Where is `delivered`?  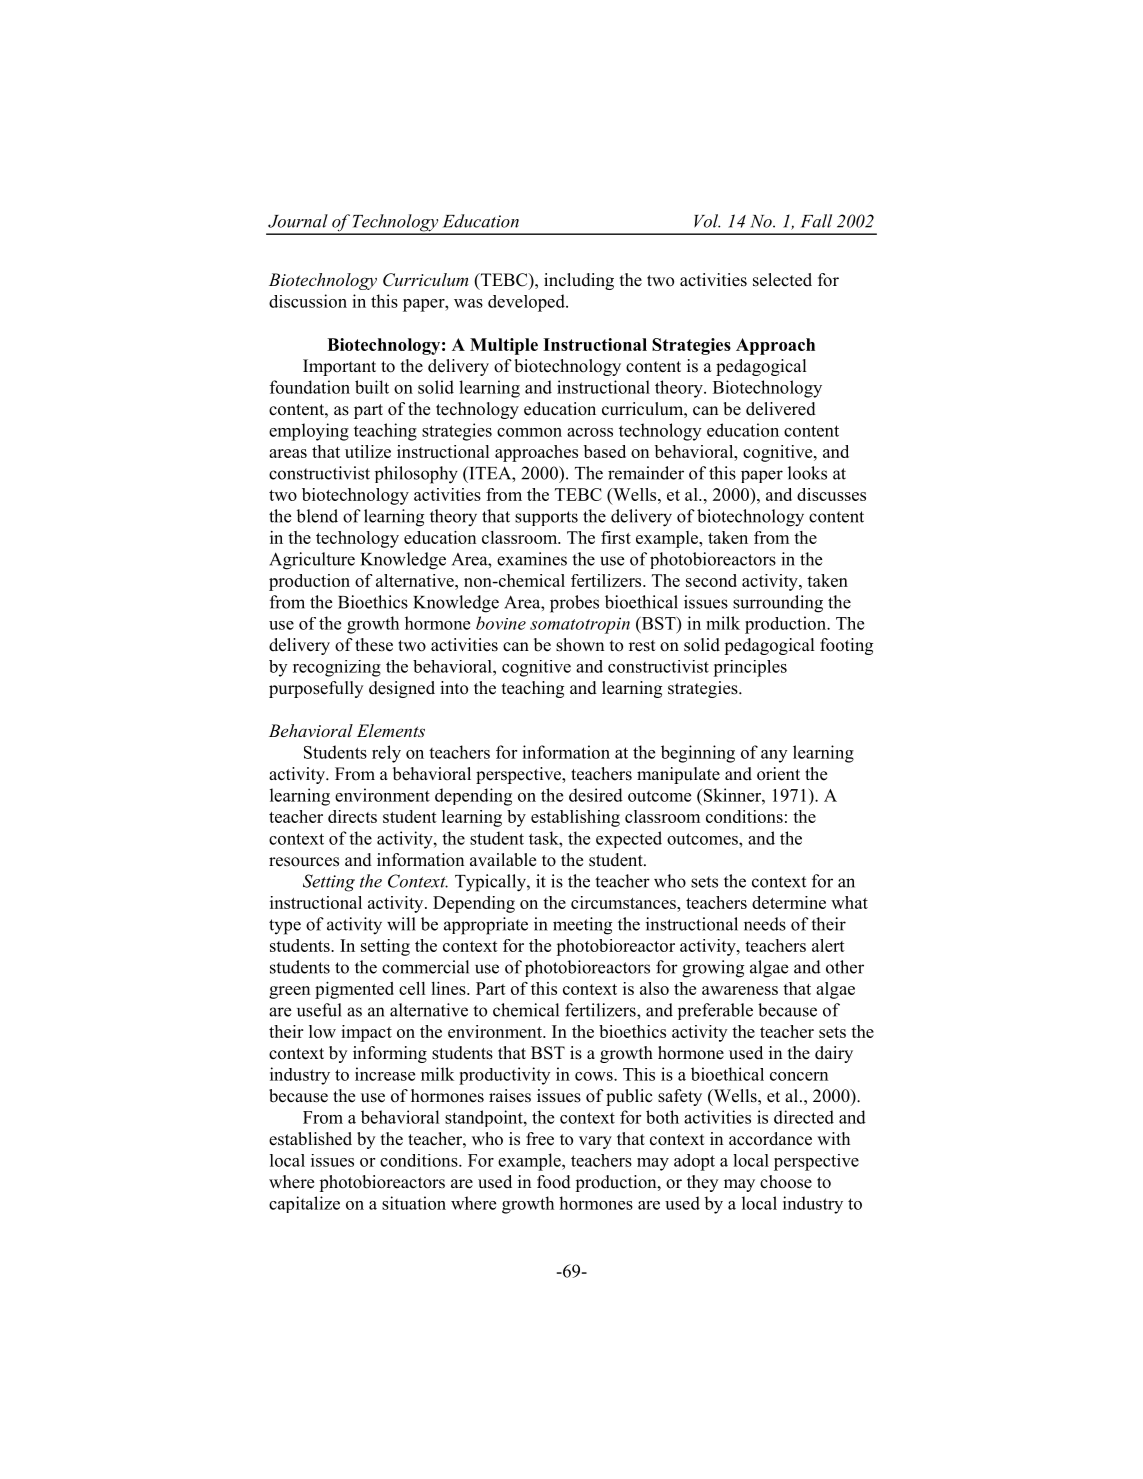
delivered is located at coordinates (781, 409).
